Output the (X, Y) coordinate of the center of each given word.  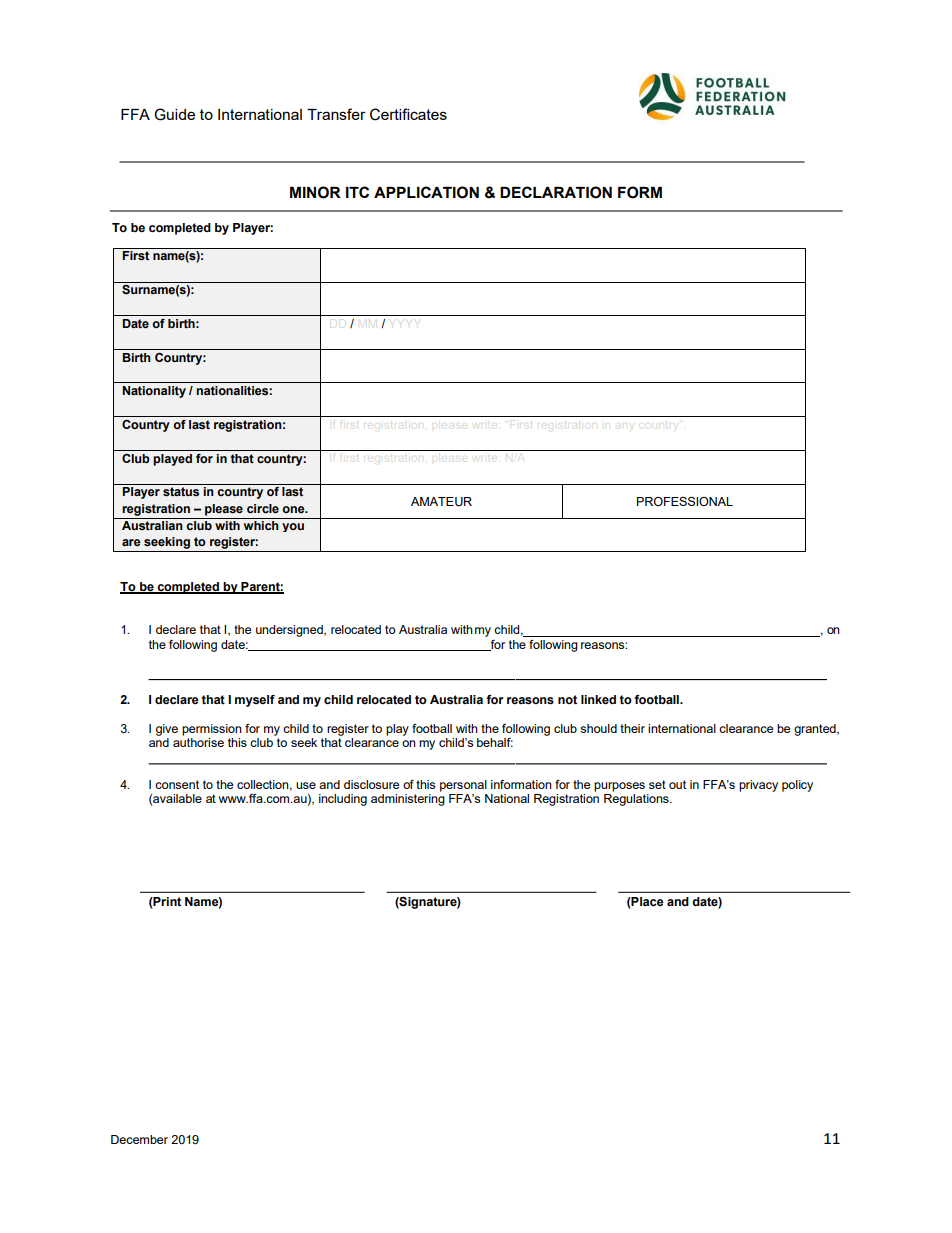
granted (816, 730)
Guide (174, 114)
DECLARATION (556, 192)
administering (408, 800)
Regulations (637, 800)
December (139, 1139)
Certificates (408, 114)
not (567, 699)
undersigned (290, 631)
